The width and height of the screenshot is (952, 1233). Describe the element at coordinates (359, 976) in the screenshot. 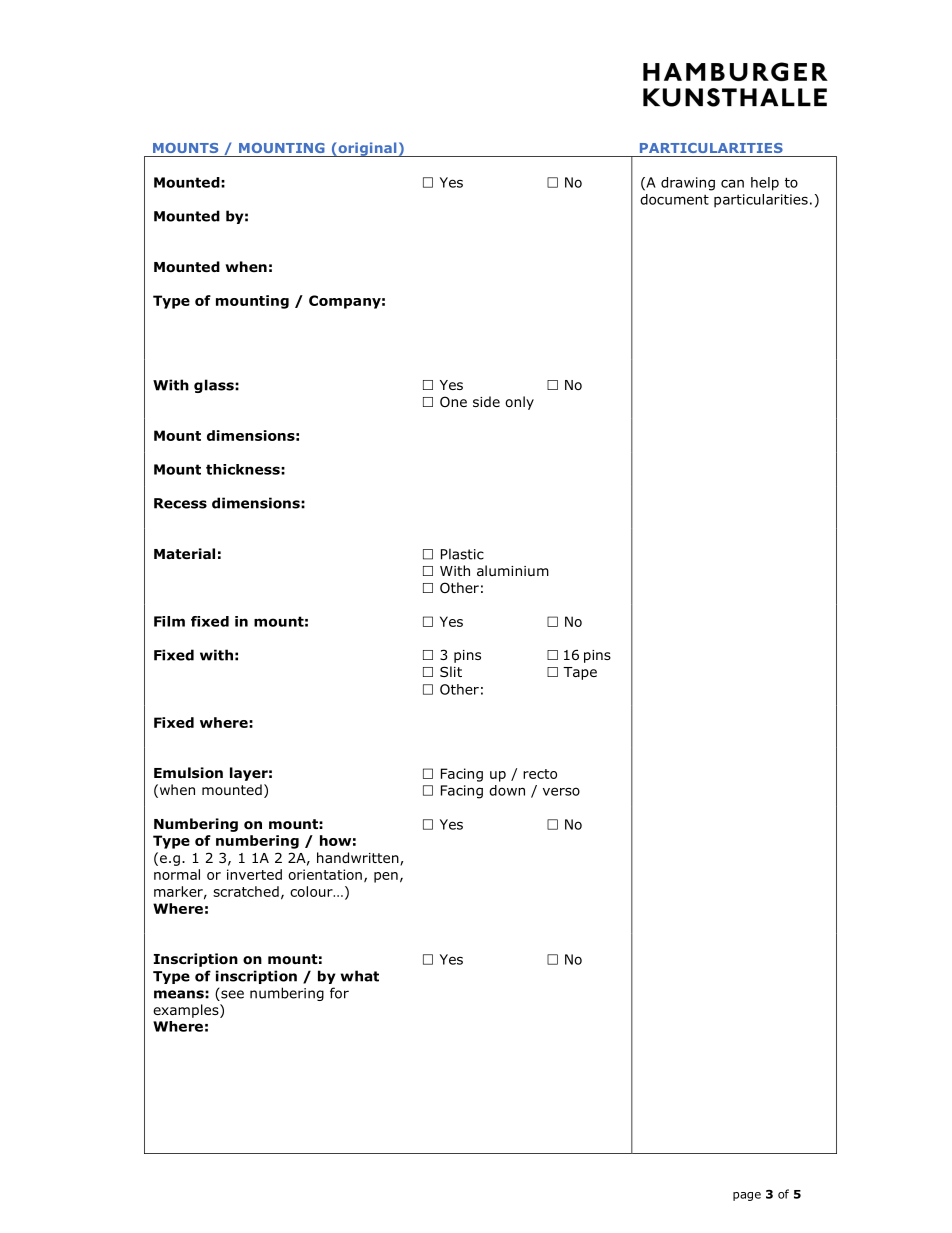

I see `what` at that location.
